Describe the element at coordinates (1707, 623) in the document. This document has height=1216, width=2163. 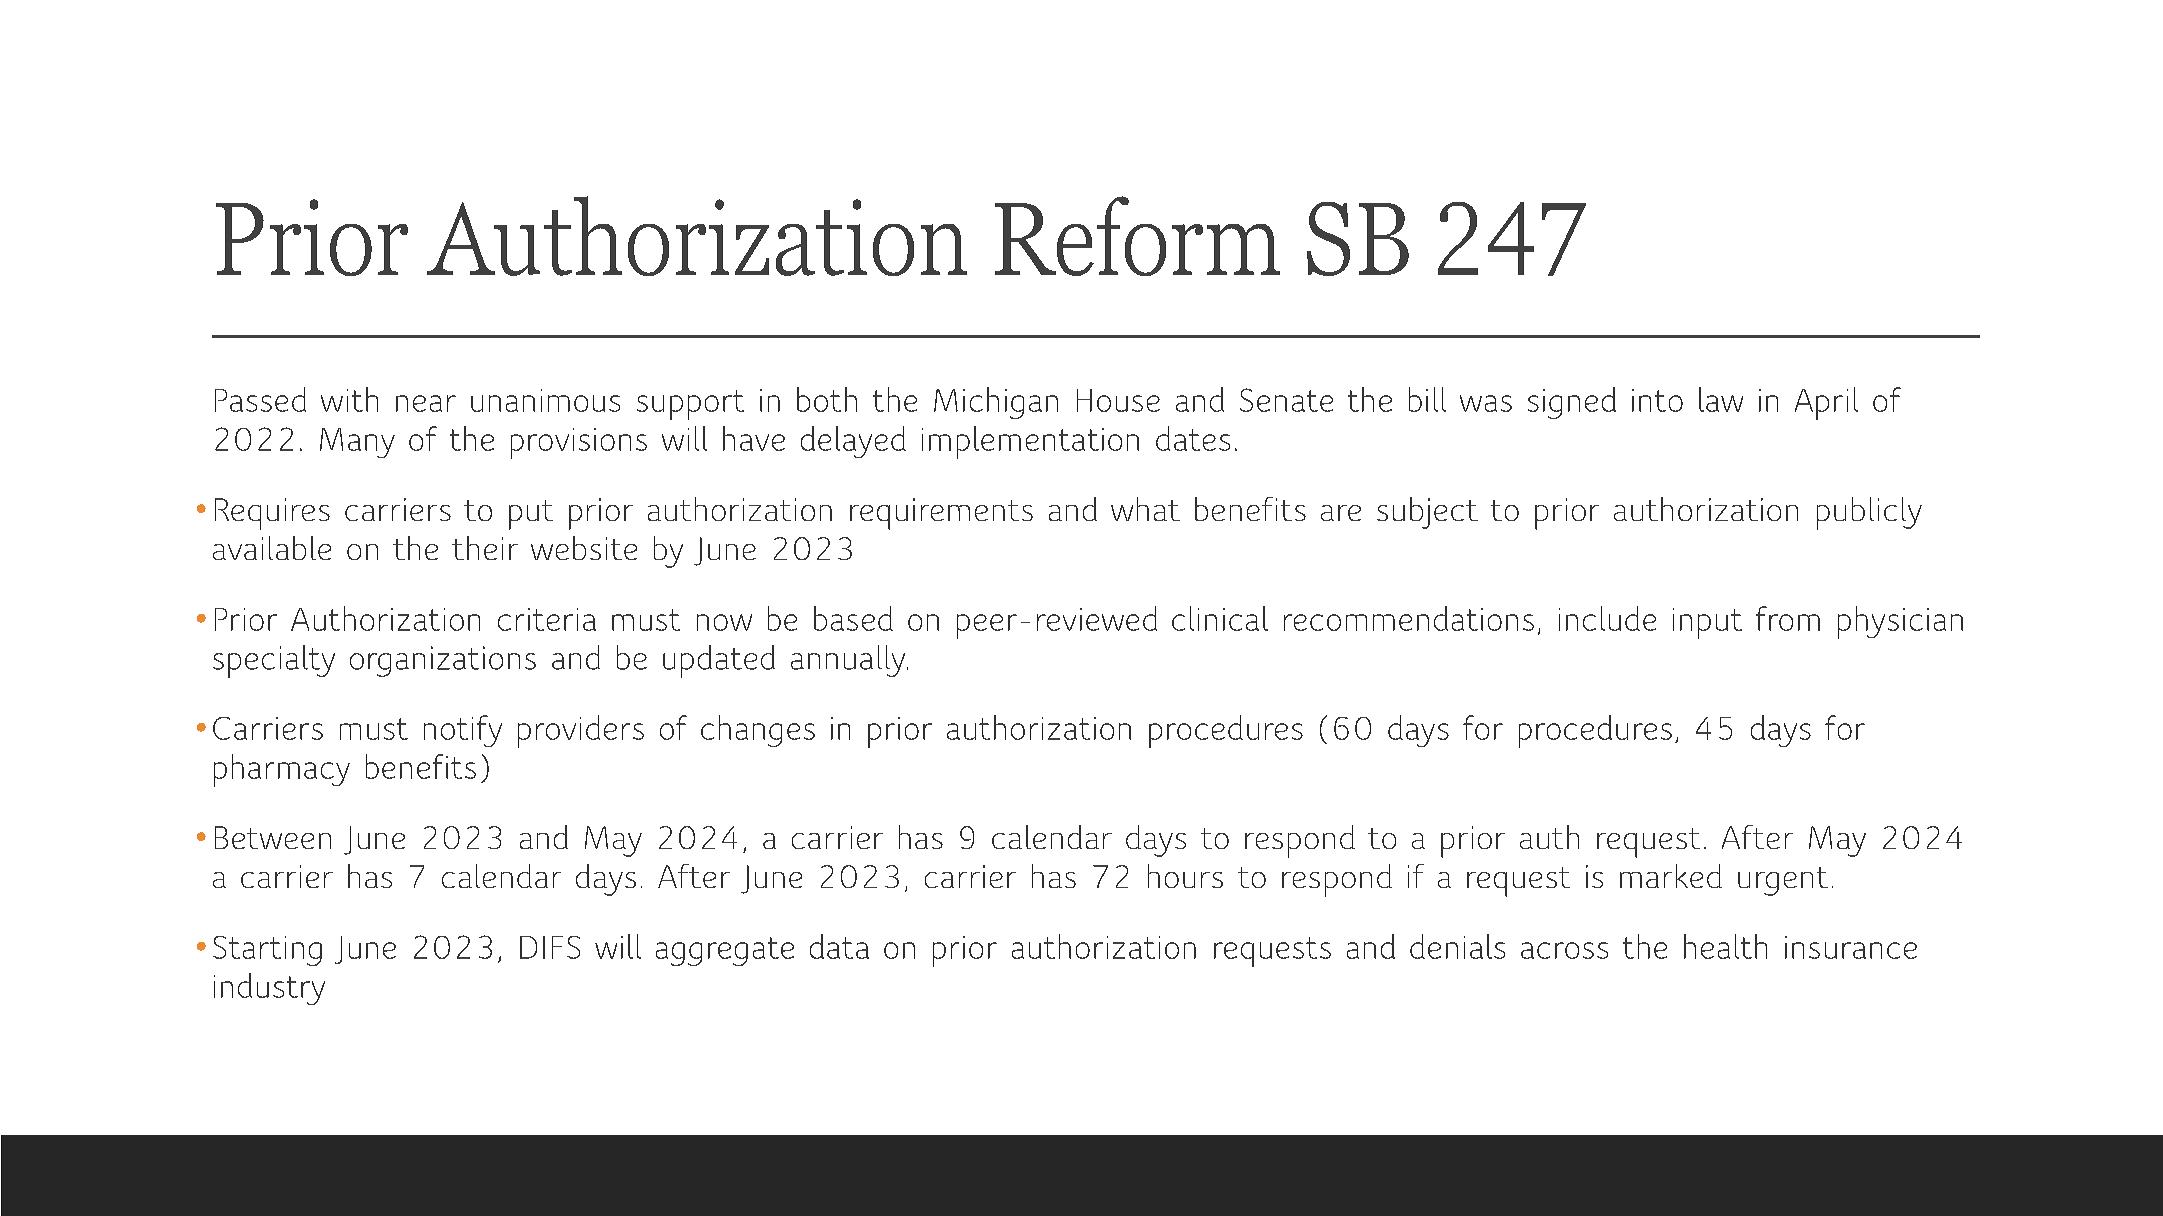
I see `input` at that location.
